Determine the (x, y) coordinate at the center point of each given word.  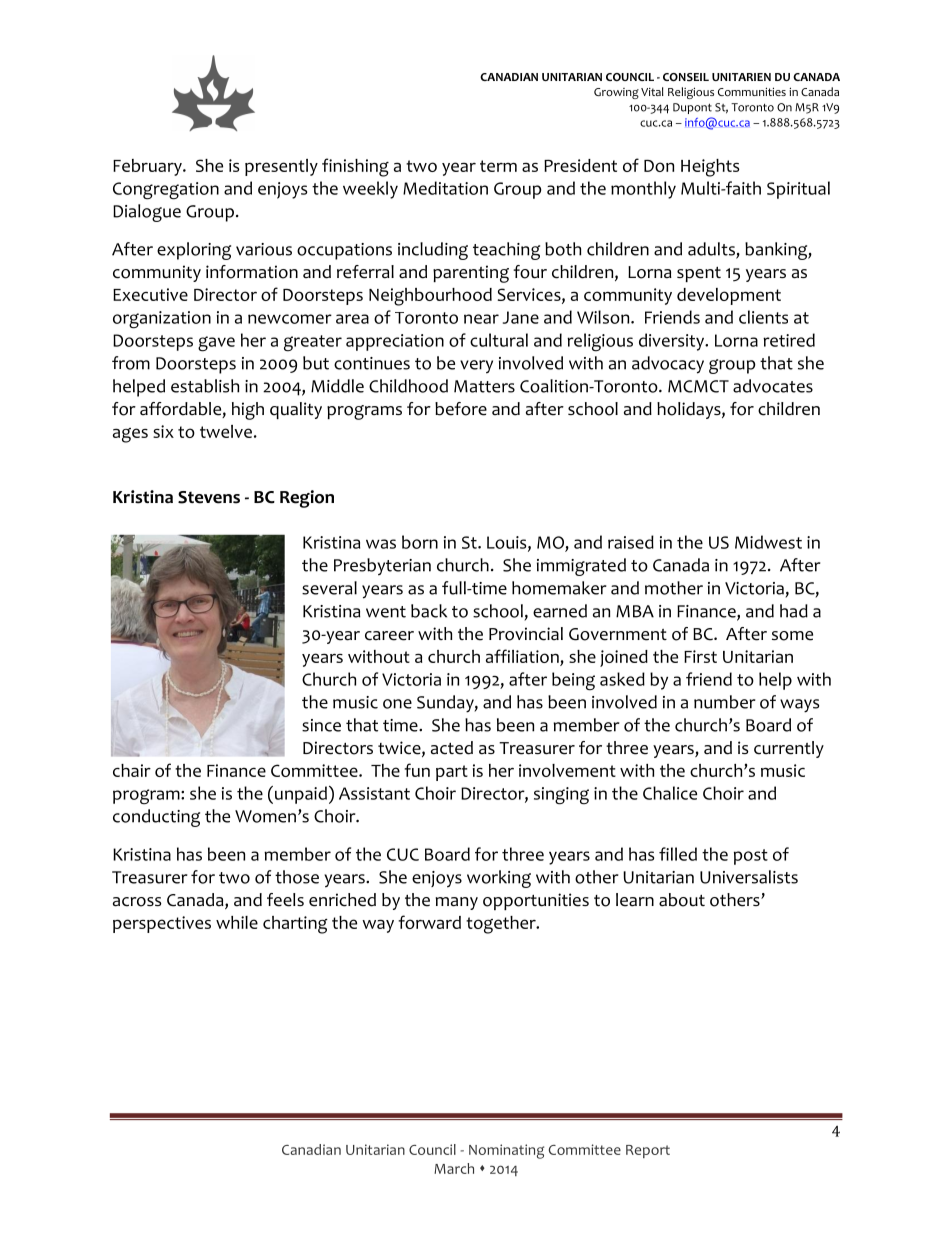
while (237, 922)
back (429, 611)
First (700, 656)
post (751, 857)
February (148, 167)
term (498, 166)
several (329, 588)
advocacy (668, 365)
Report (648, 1151)
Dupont (692, 108)
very (476, 367)
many (456, 903)
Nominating (506, 1151)
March (454, 1168)
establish (205, 386)
